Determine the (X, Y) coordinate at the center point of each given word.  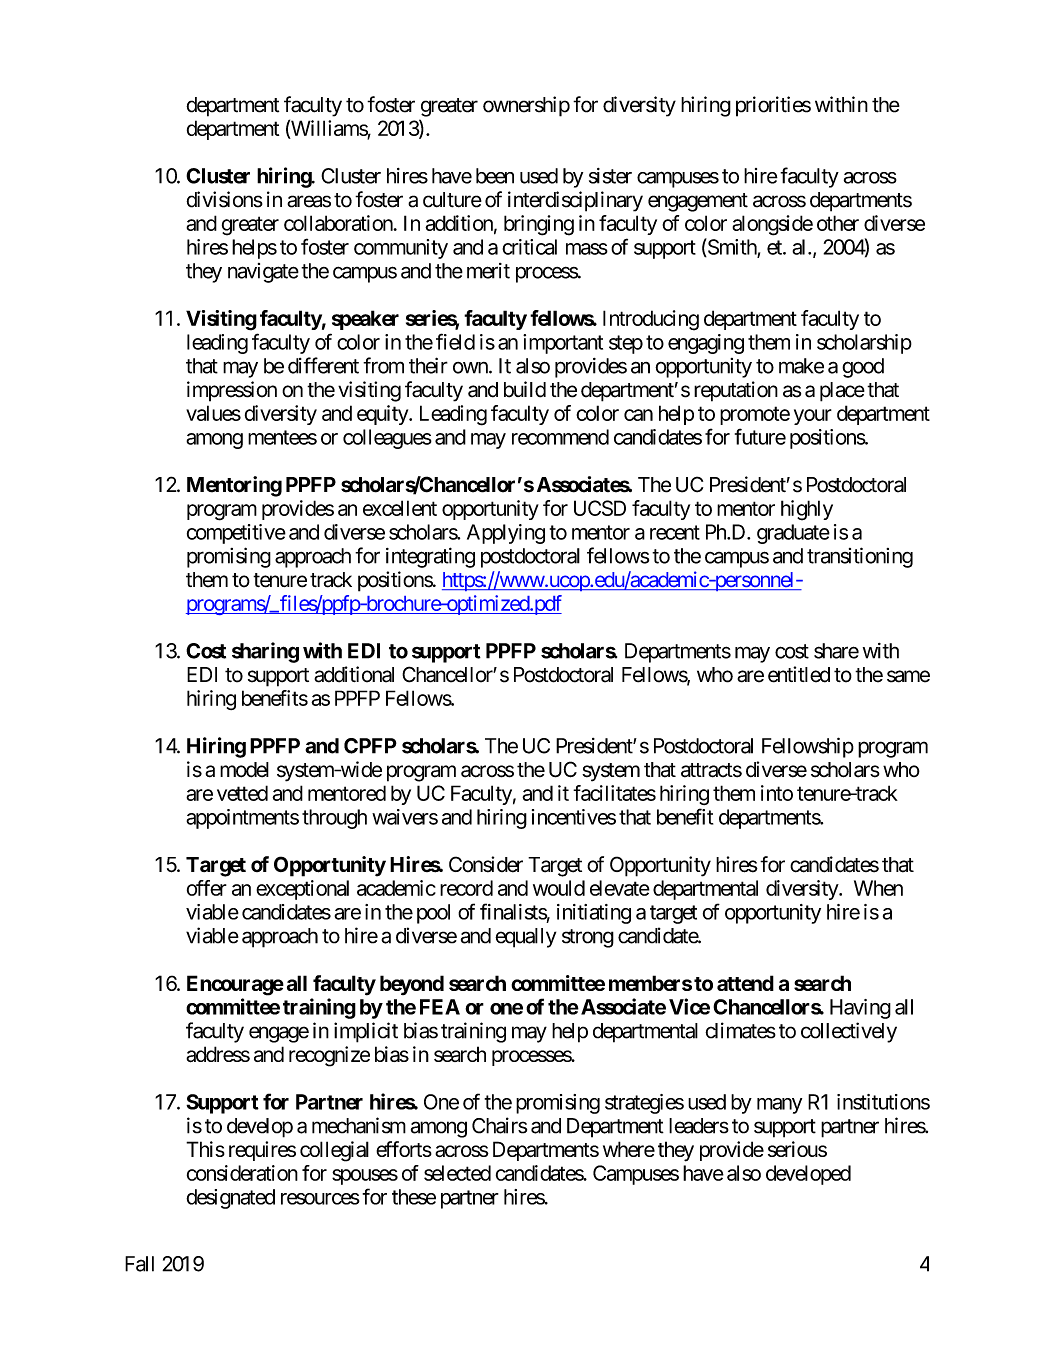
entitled (799, 674)
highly (807, 510)
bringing (539, 225)
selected (457, 1173)
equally (525, 938)
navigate (263, 273)
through (334, 819)
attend (745, 983)
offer (207, 888)
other (838, 223)
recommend (560, 437)
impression (232, 391)
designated (230, 1199)
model (244, 770)
